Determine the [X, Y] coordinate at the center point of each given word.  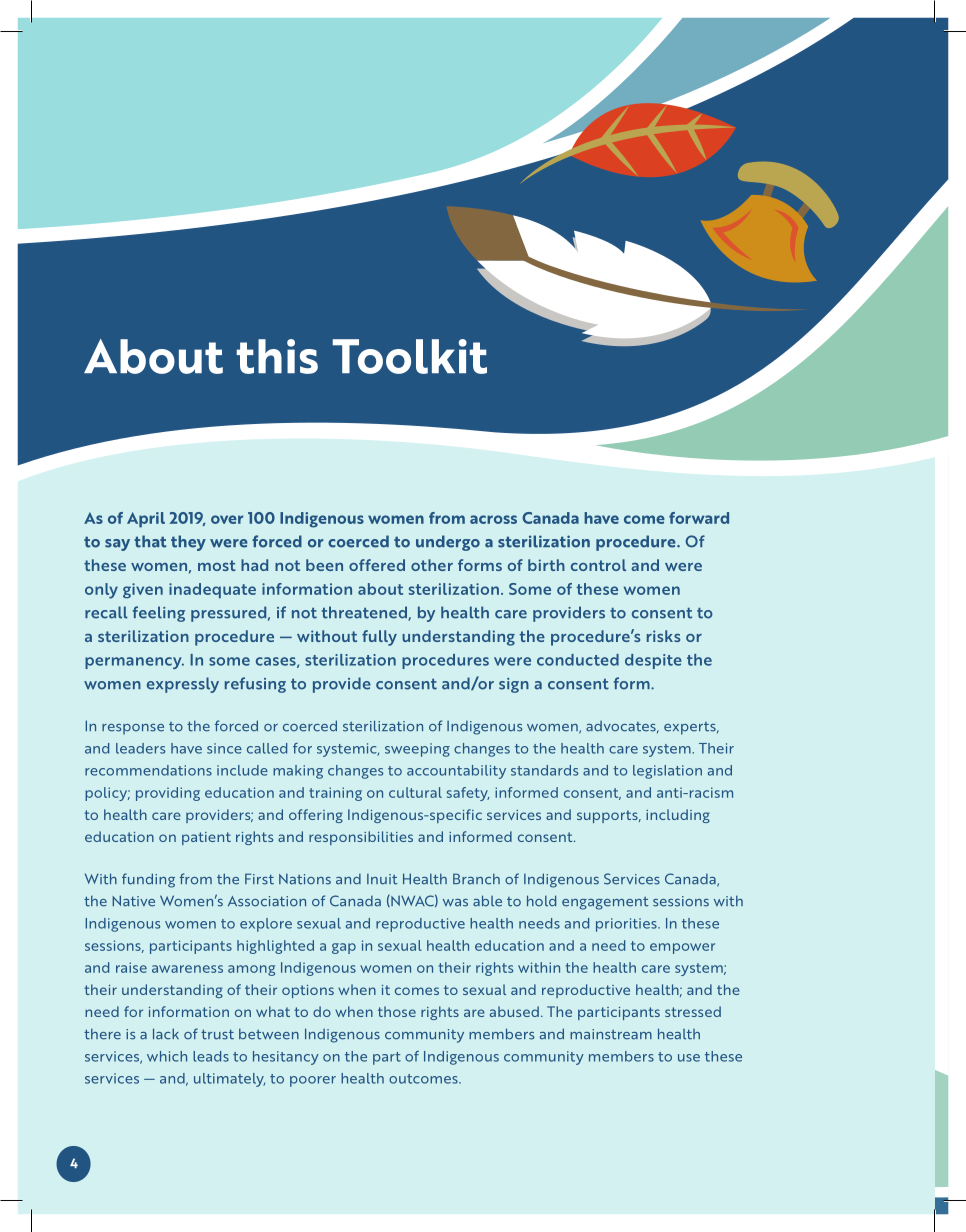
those [397, 1011]
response [133, 729]
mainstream [611, 1034]
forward [699, 518]
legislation [667, 772]
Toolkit [409, 356]
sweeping [417, 750]
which [167, 1056]
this [277, 356]
